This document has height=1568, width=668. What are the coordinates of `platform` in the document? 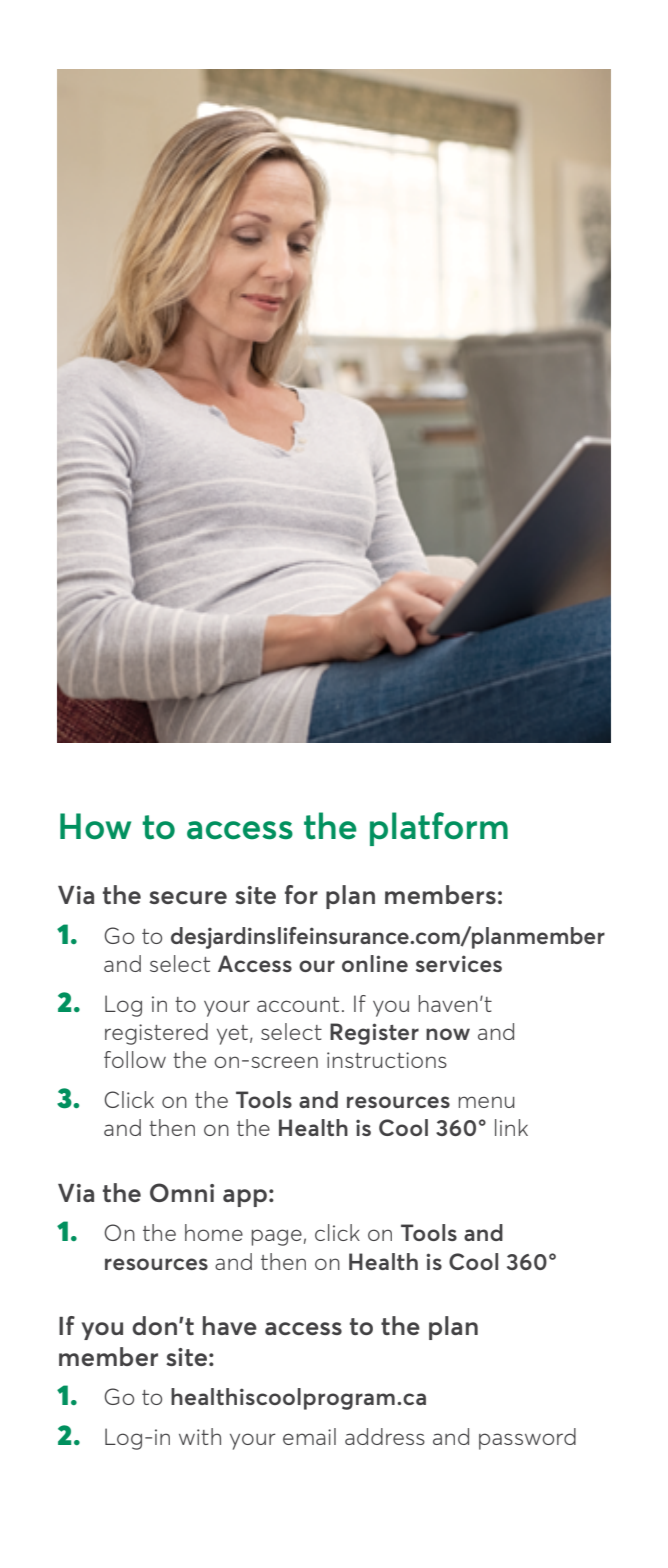 It's located at (439, 829).
